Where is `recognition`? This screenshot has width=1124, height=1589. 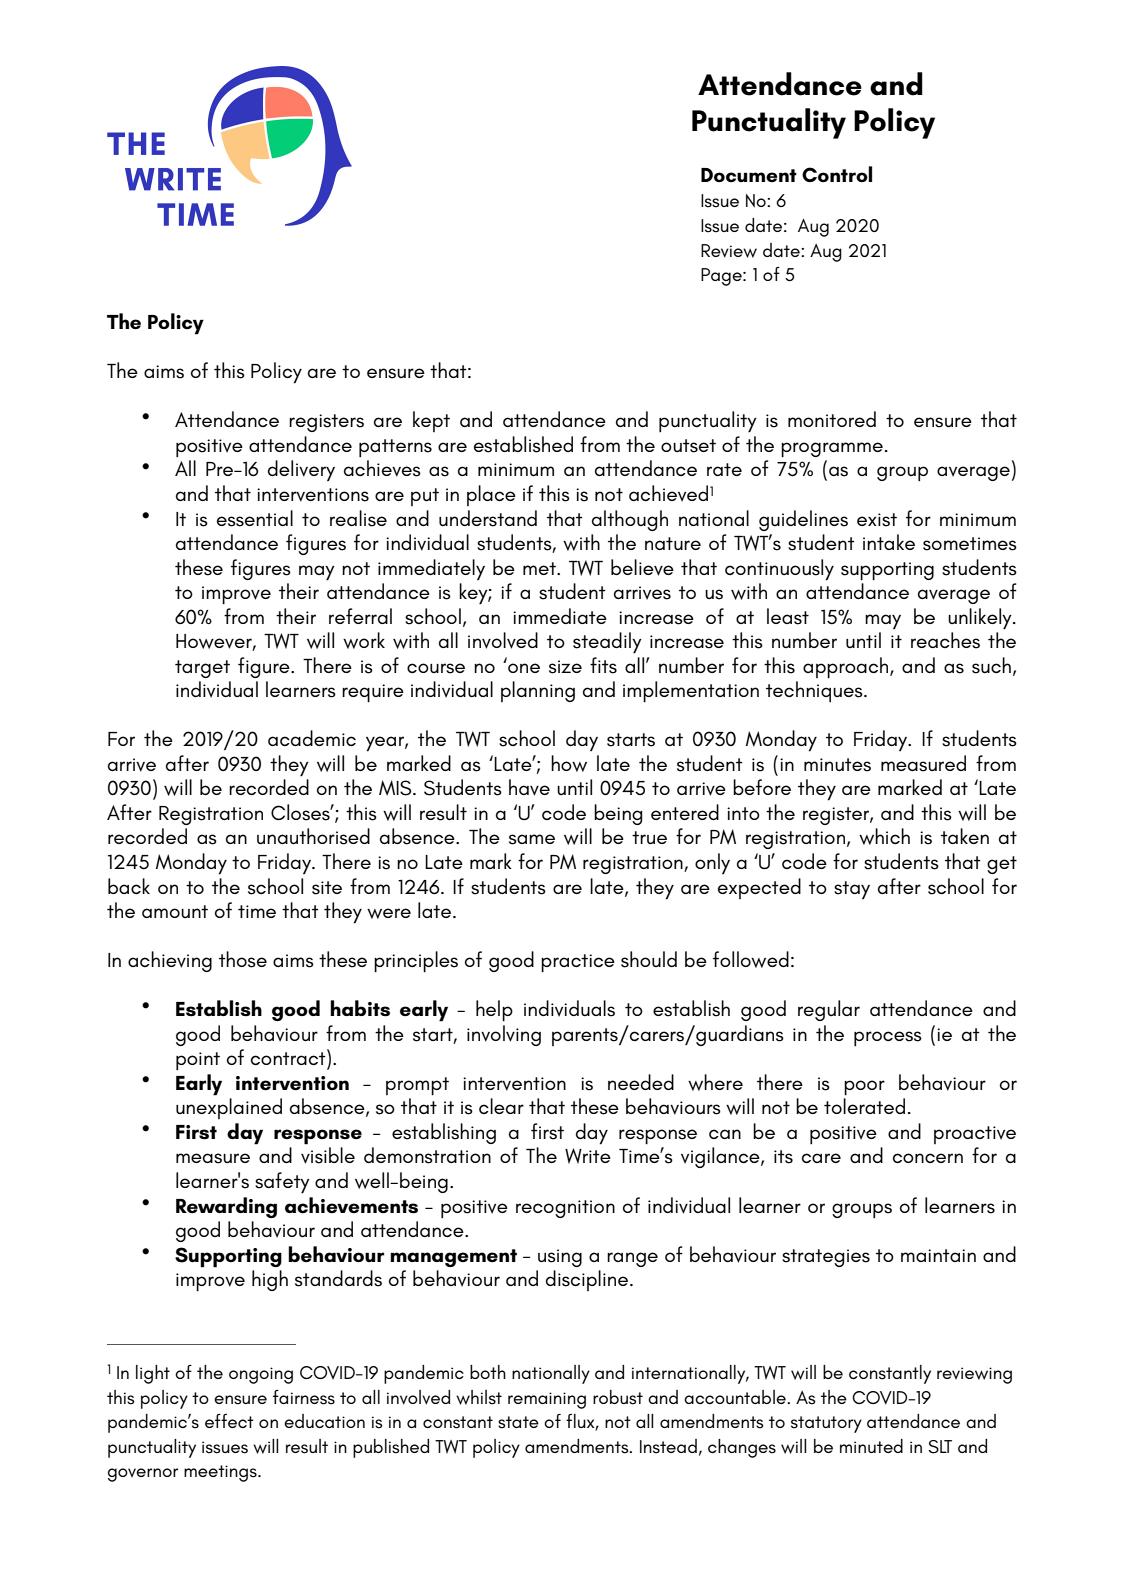 recognition is located at coordinates (565, 1209).
